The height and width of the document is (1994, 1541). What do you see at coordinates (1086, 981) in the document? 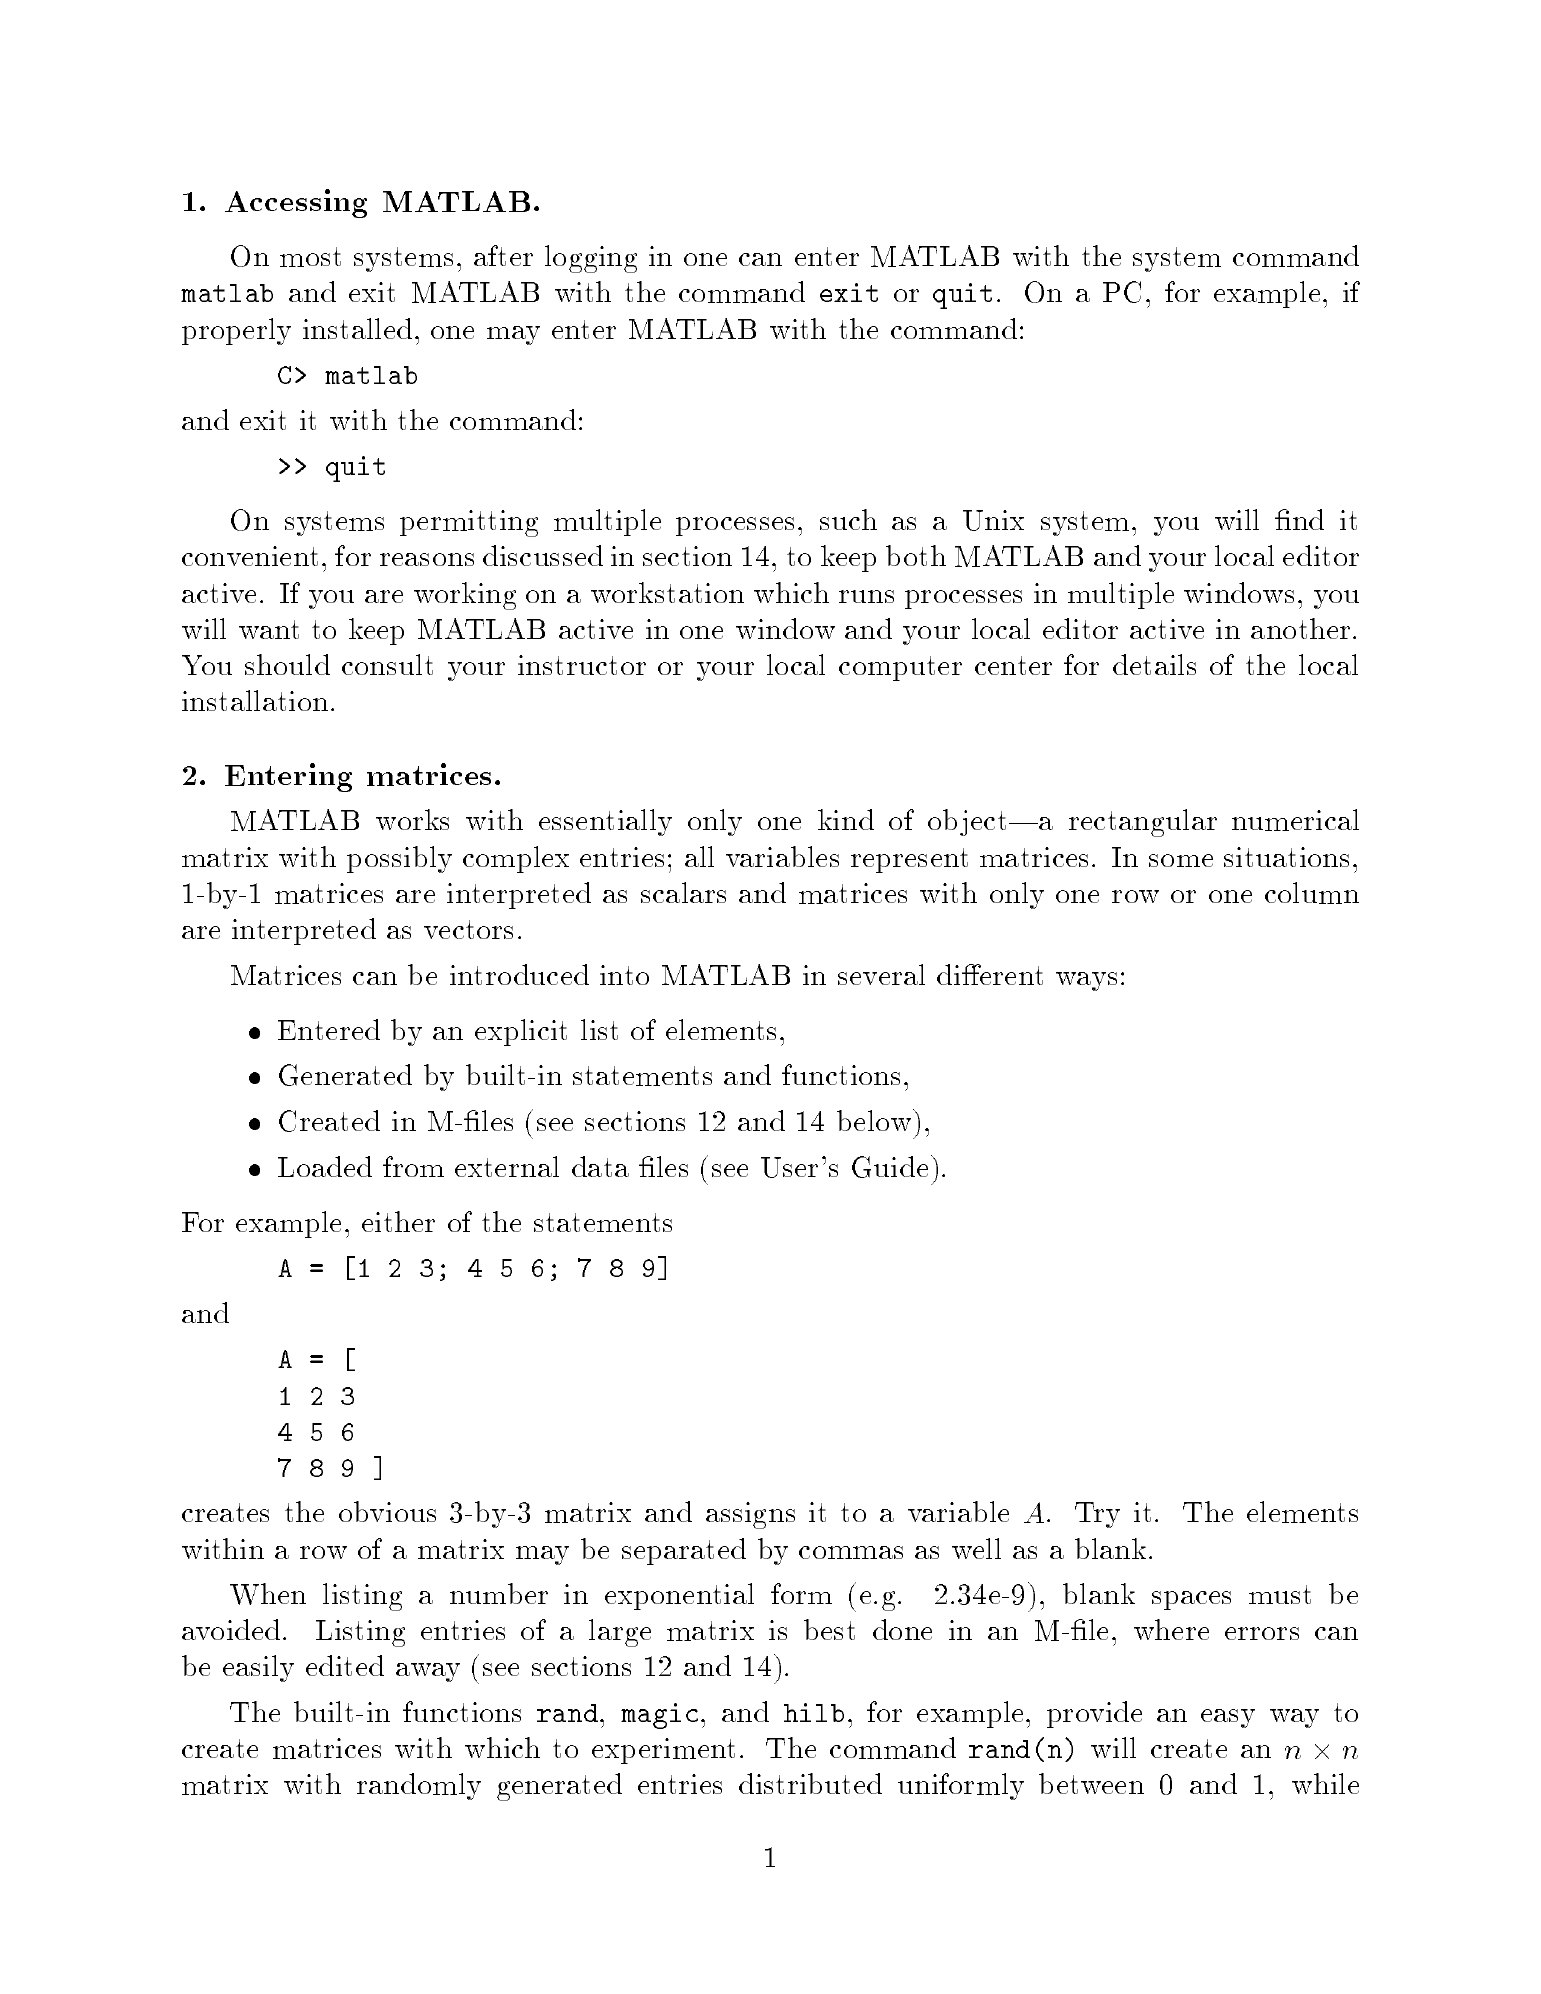
I see `ways` at bounding box center [1086, 981].
